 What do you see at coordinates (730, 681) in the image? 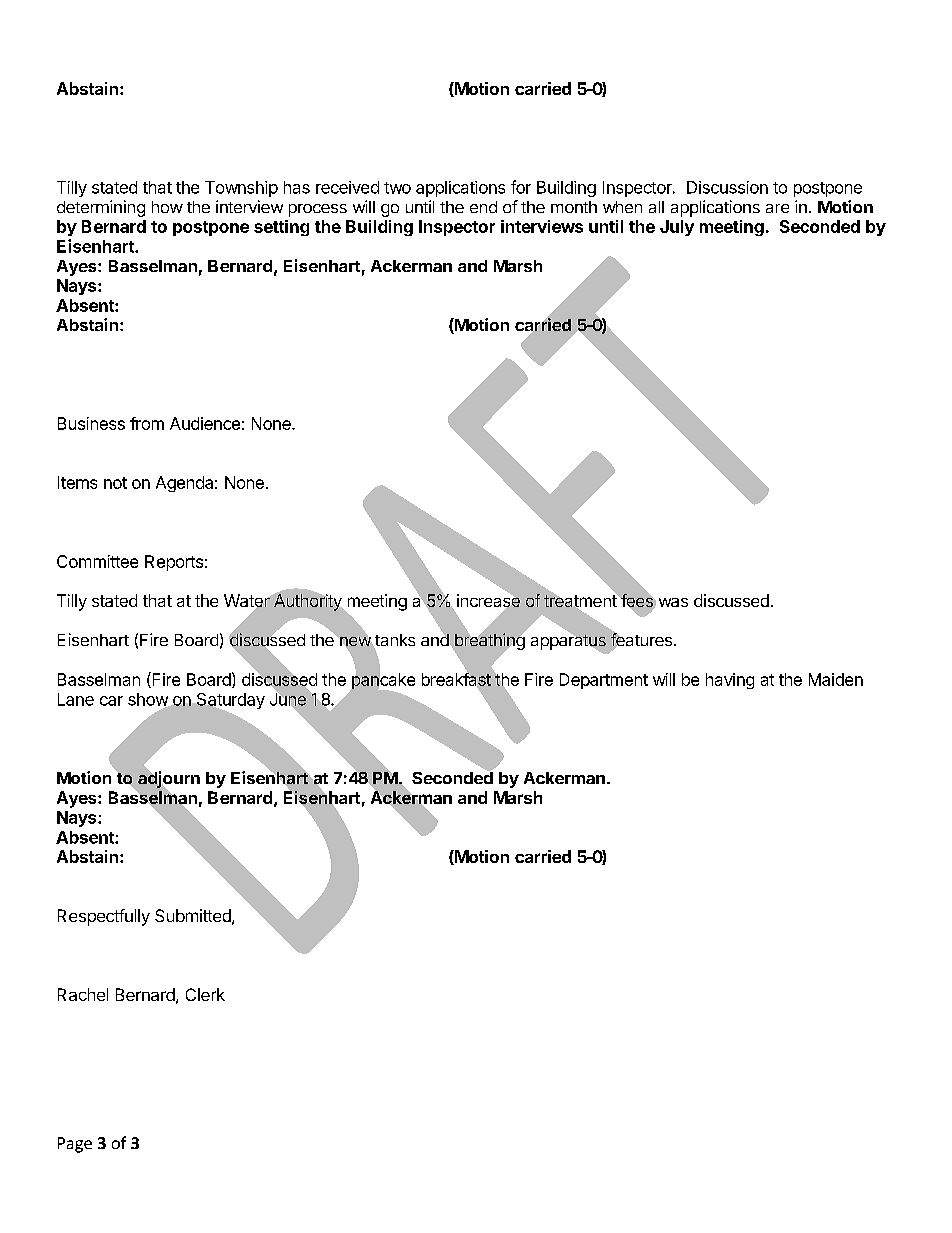
I see `having` at bounding box center [730, 681].
